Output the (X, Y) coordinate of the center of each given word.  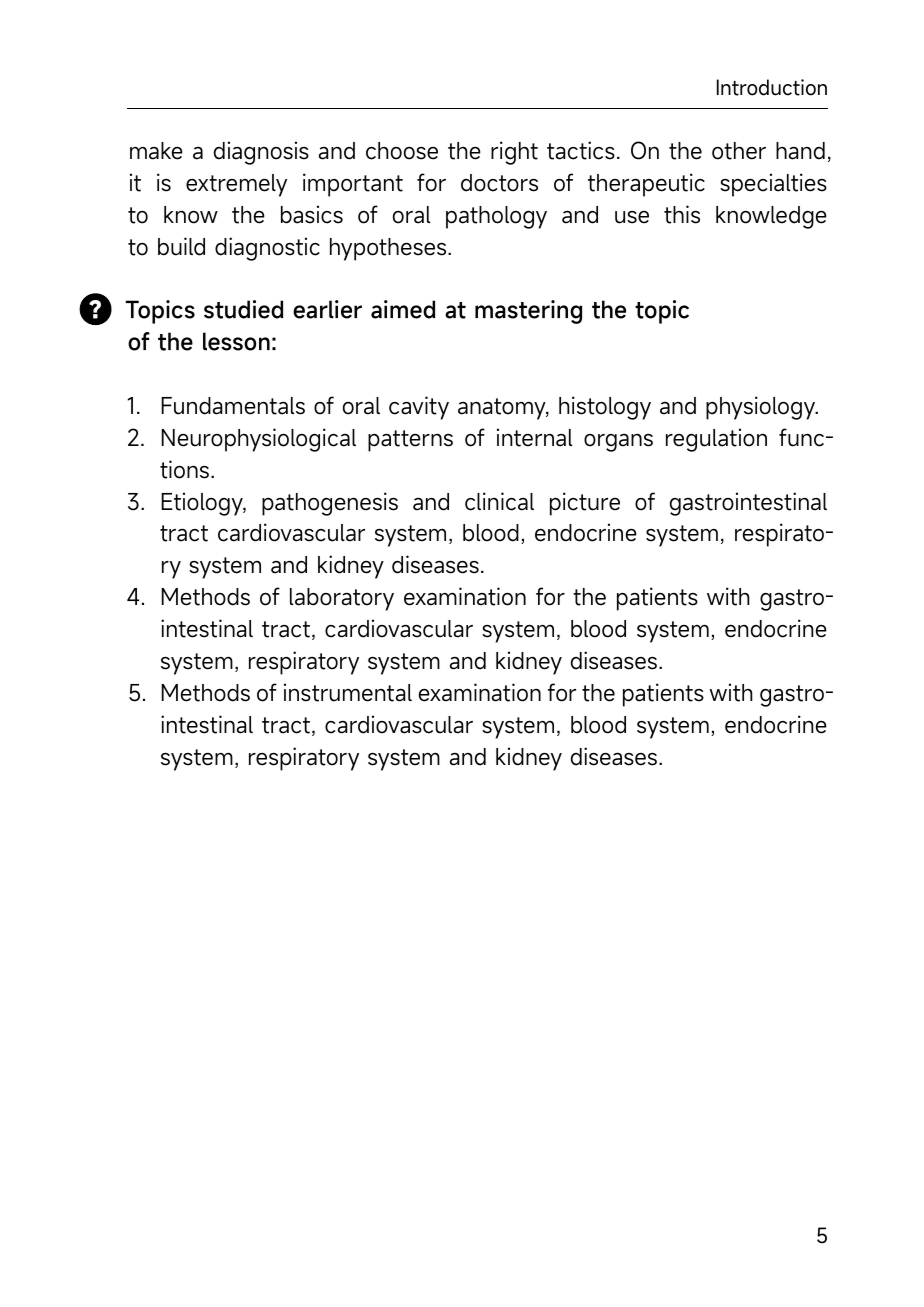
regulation (716, 440)
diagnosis (261, 153)
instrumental (348, 692)
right (514, 153)
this (682, 214)
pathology (496, 217)
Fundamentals (233, 406)
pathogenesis (330, 504)
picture (585, 504)
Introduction (772, 87)
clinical (499, 501)
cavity (419, 408)
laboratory (342, 599)
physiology (762, 408)
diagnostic (267, 249)
